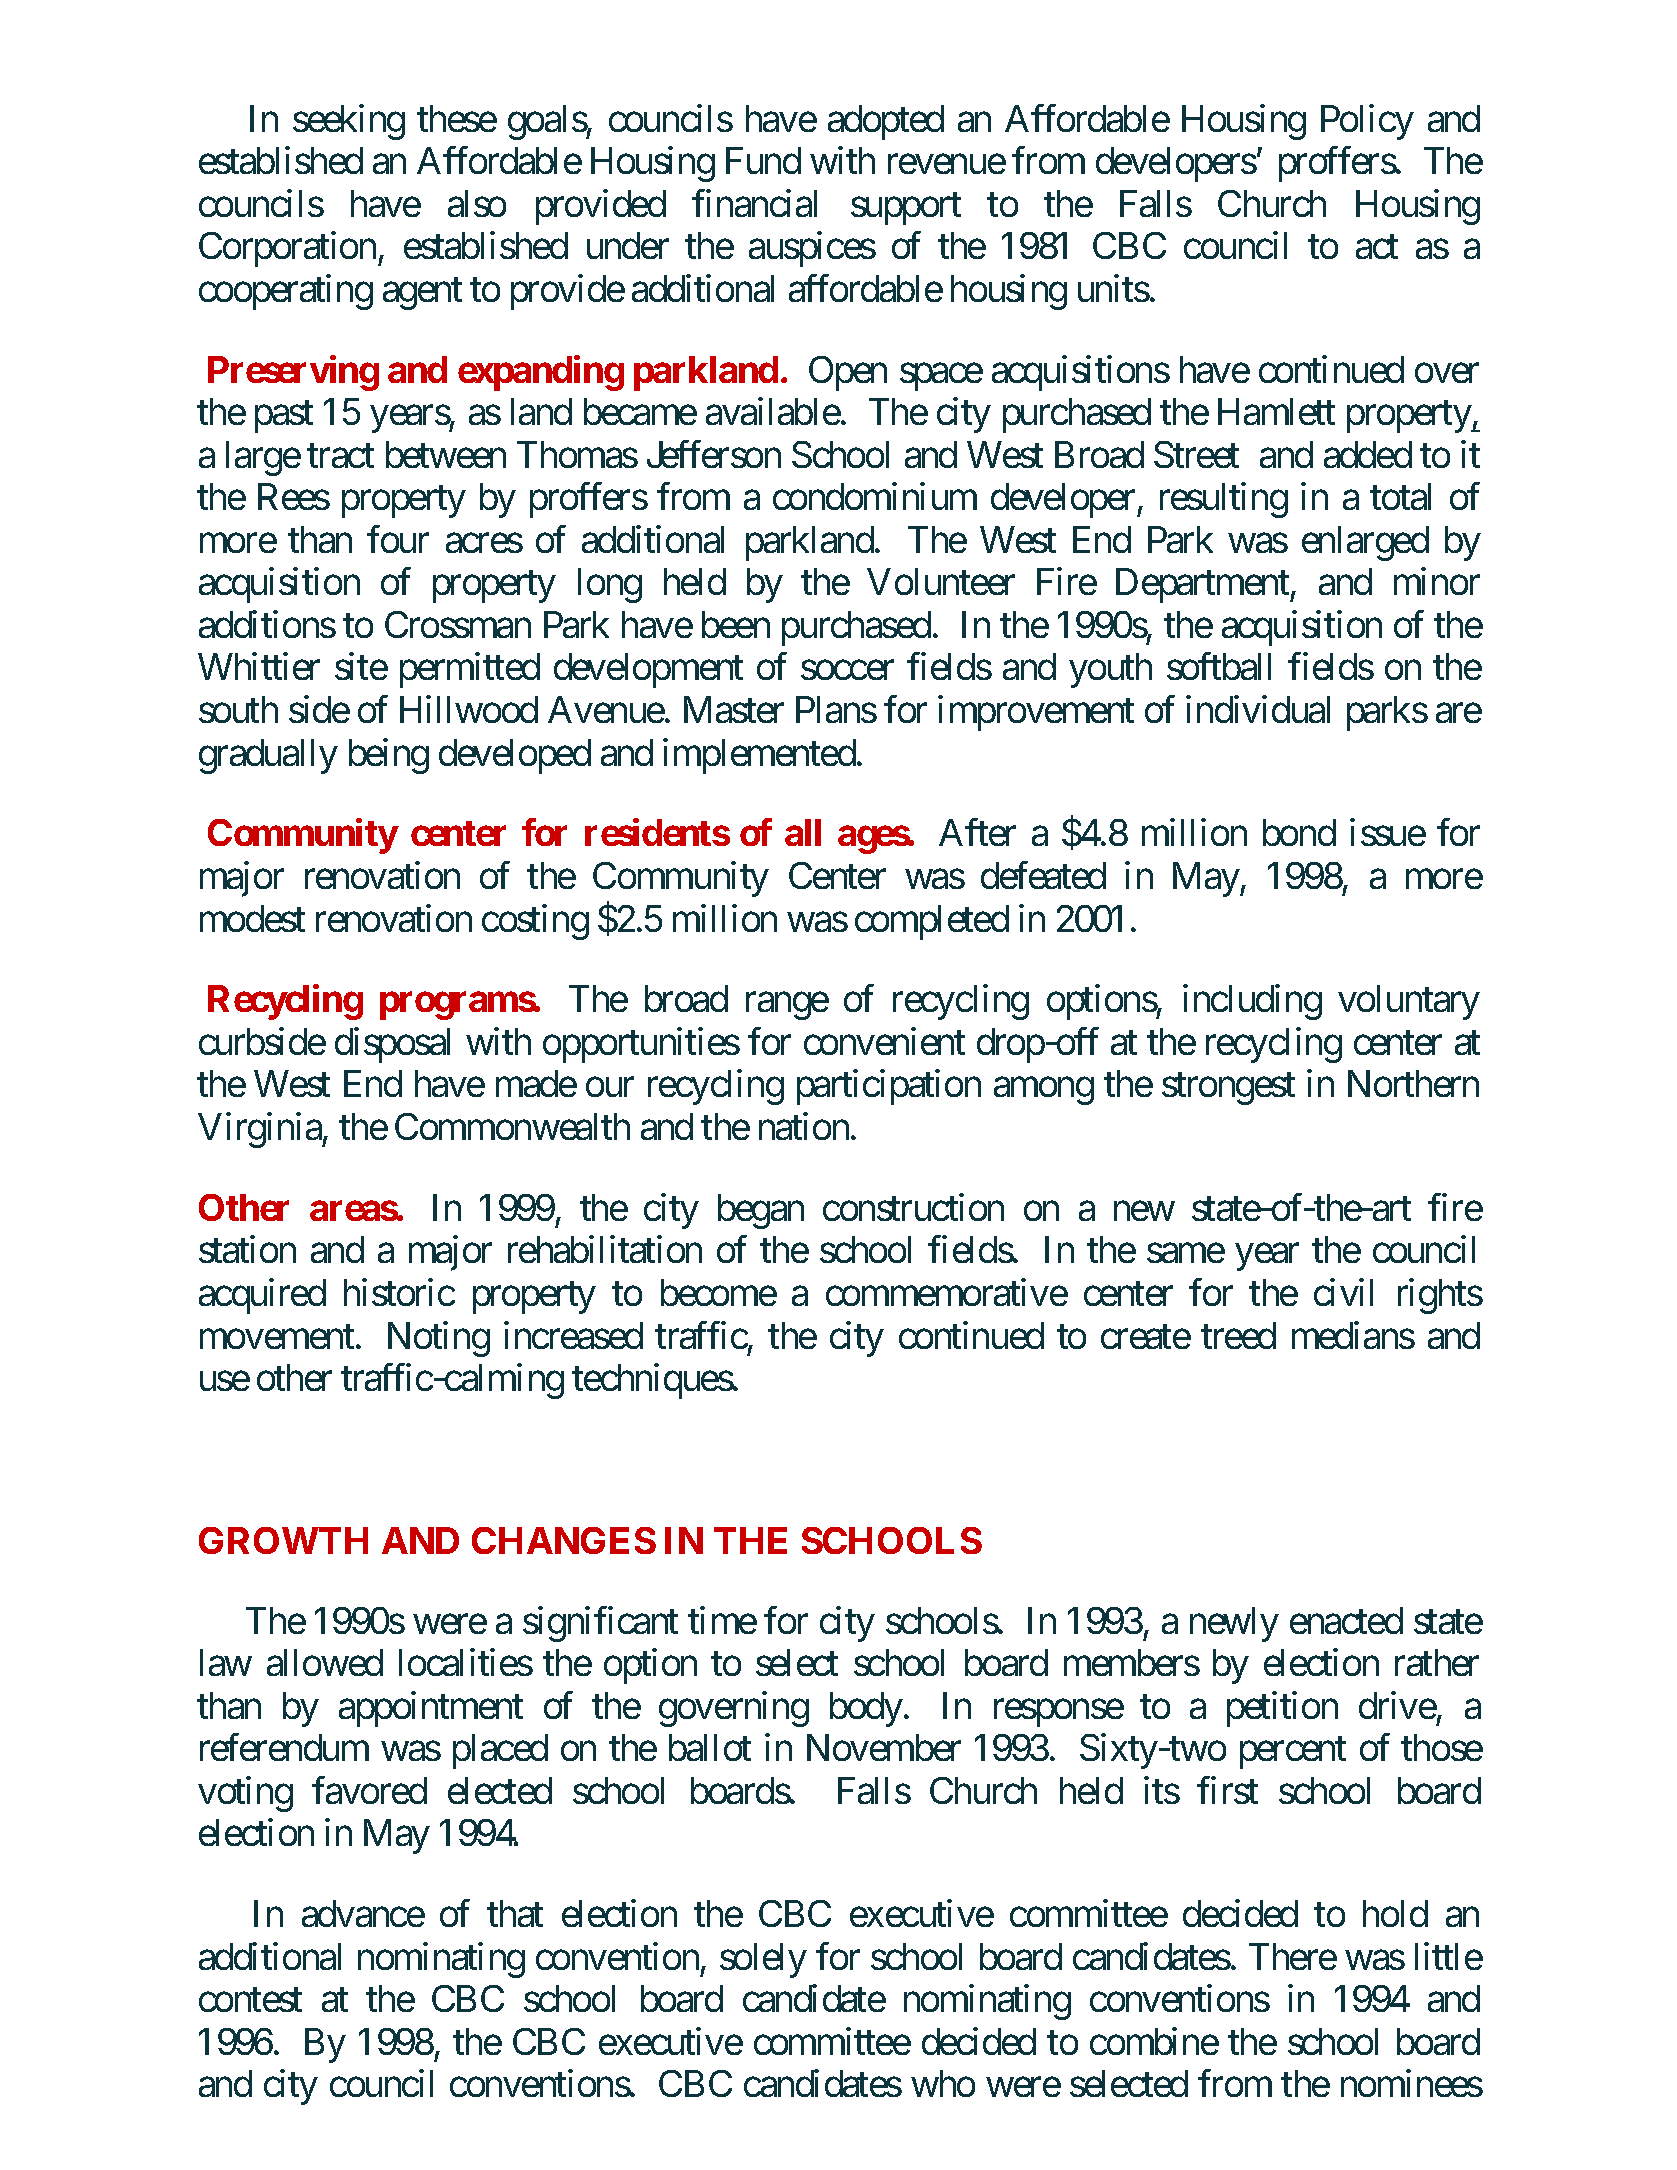 The height and width of the image is (2170, 1677). What do you see at coordinates (763, 1960) in the image?
I see `solely` at bounding box center [763, 1960].
